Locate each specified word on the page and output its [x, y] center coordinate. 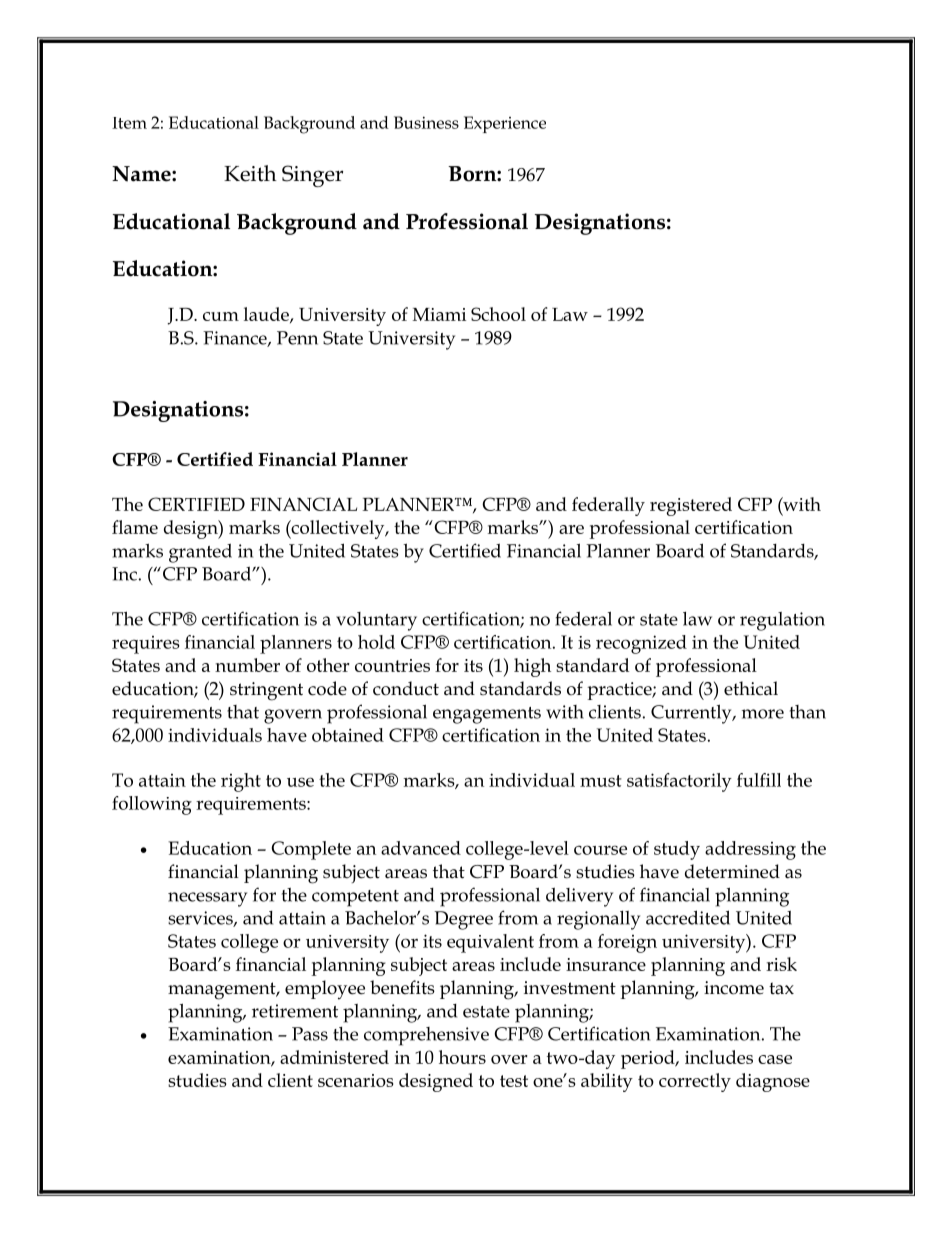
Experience [505, 124]
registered [691, 506]
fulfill [759, 780]
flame [135, 527]
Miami [439, 314]
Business [426, 122]
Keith [250, 173]
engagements [487, 715]
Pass [310, 1034]
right [241, 782]
